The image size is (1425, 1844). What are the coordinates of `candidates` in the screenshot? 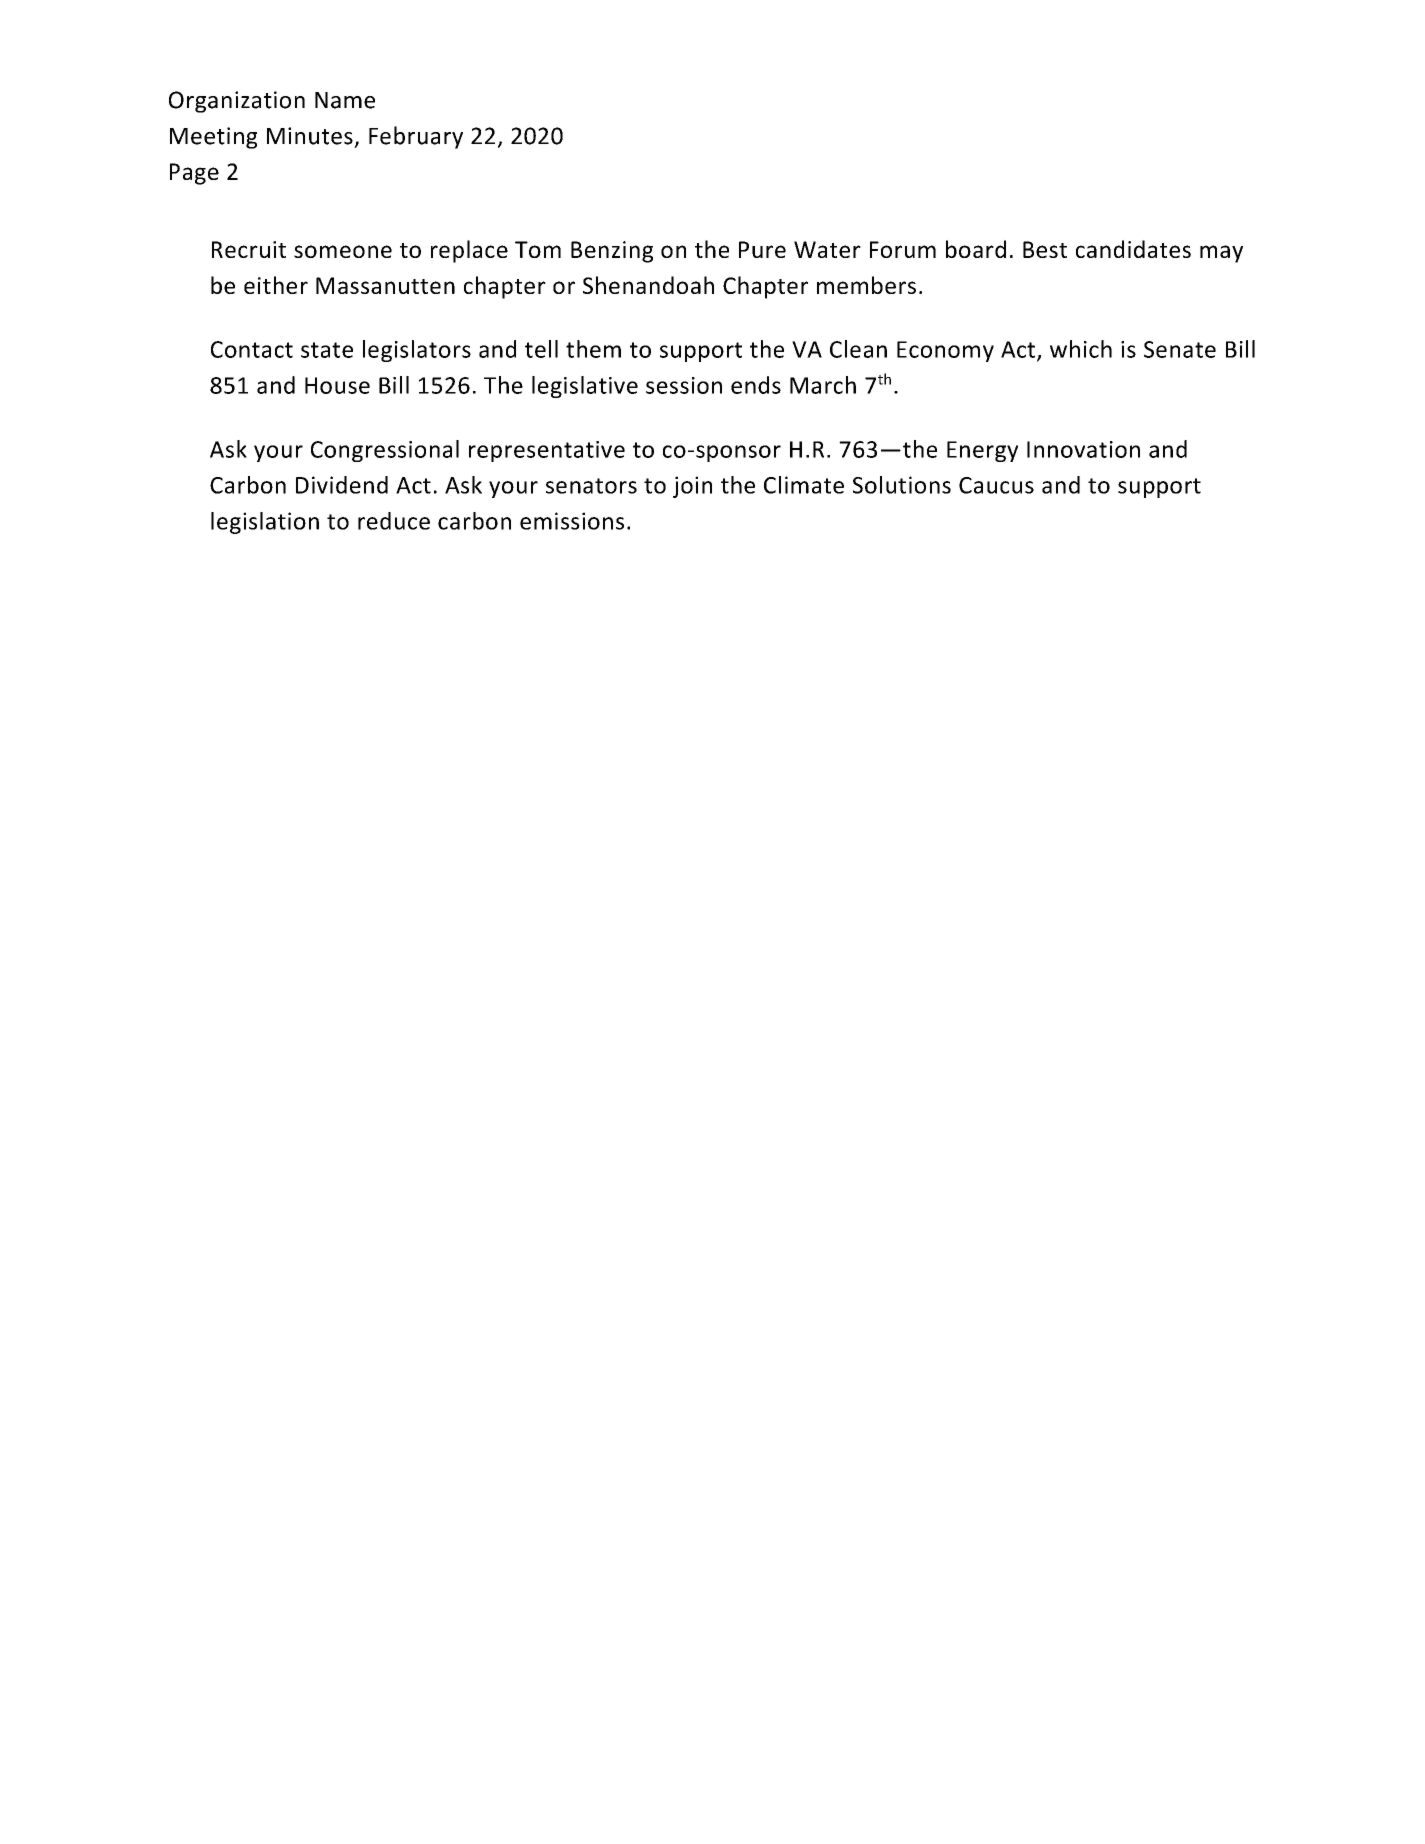 It's located at (1133, 249).
